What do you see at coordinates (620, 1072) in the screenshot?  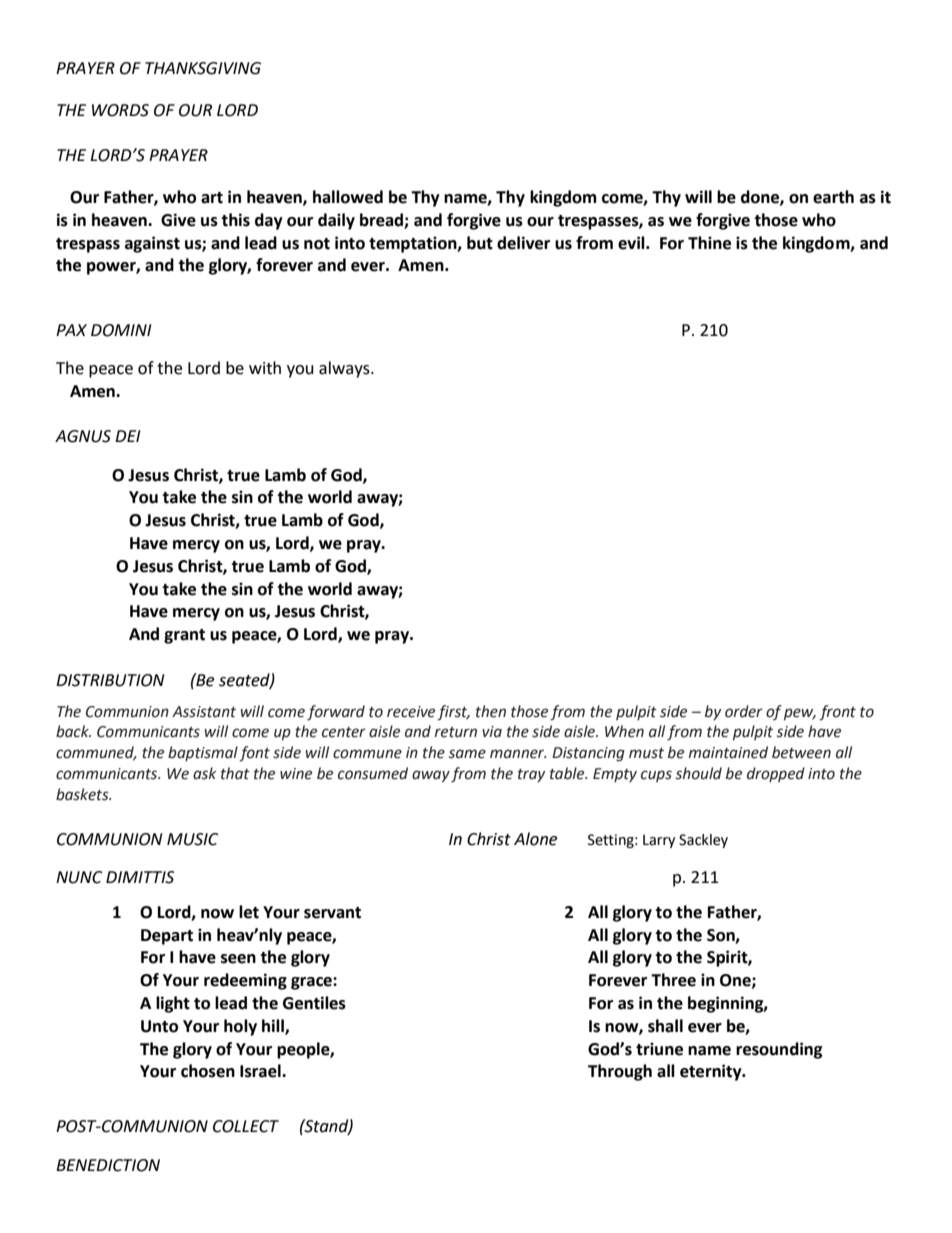 I see `Through` at bounding box center [620, 1072].
